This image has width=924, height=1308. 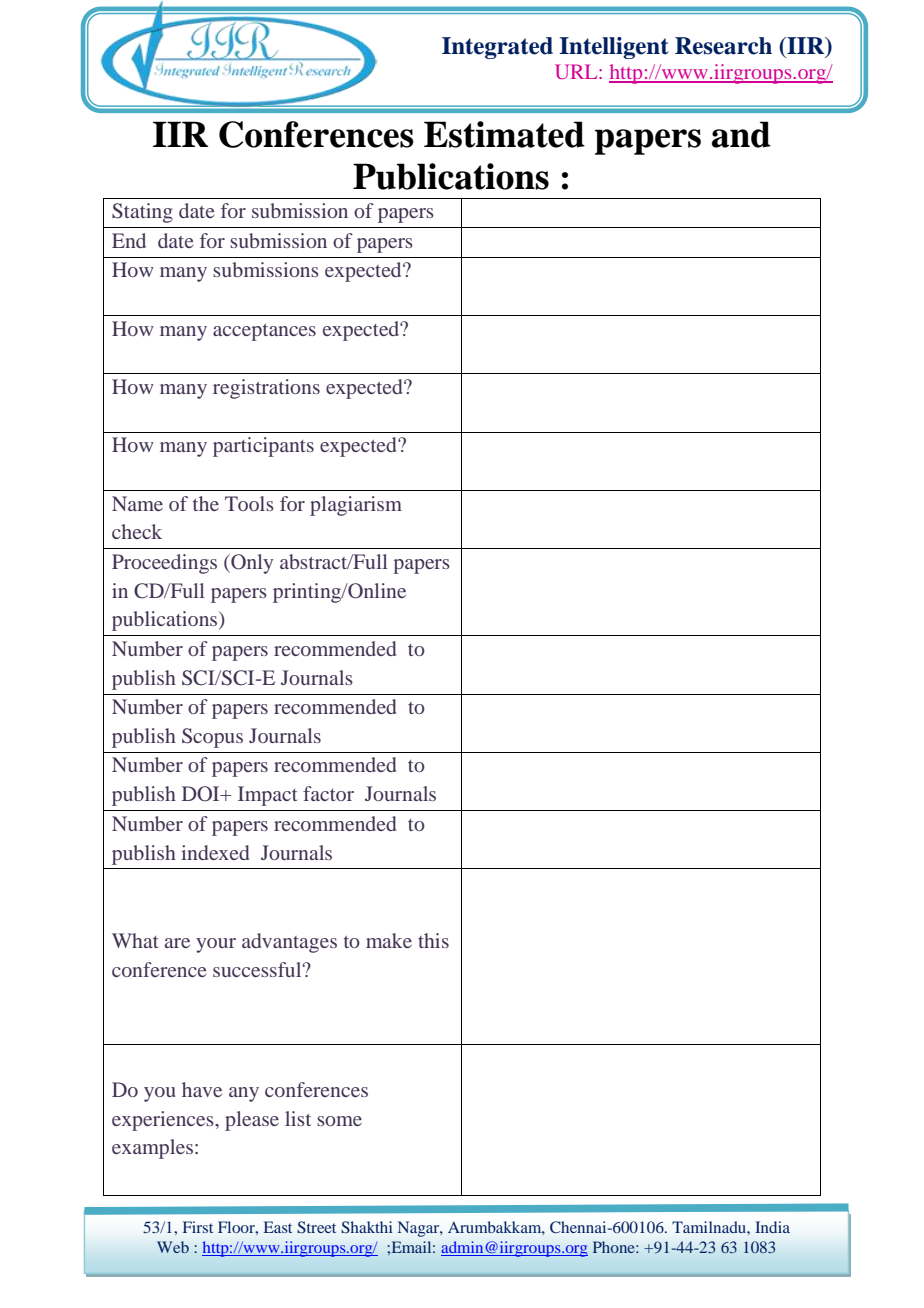 I want to click on Only, so click(x=251, y=564).
